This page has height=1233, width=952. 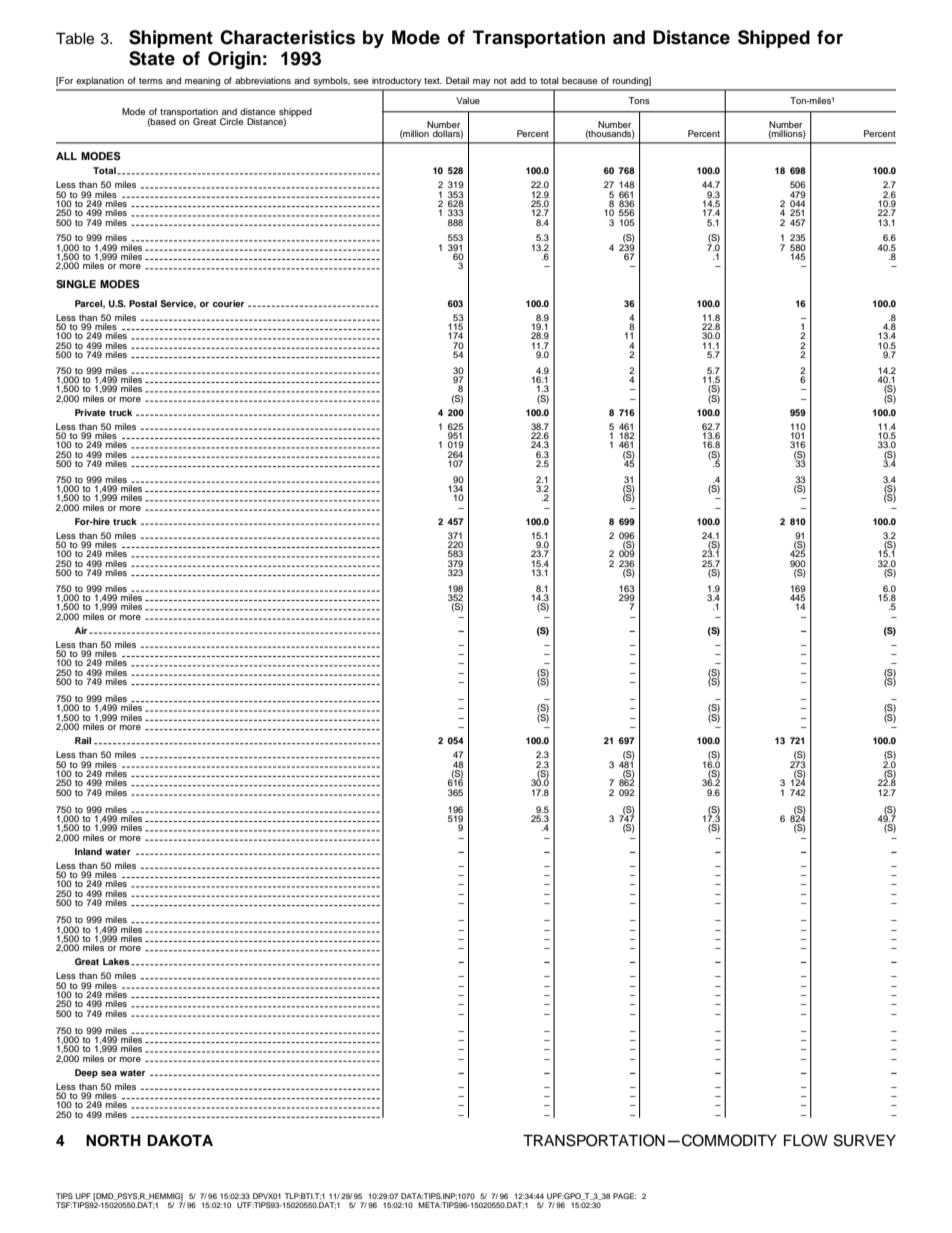 I want to click on Detail, so click(x=457, y=80).
